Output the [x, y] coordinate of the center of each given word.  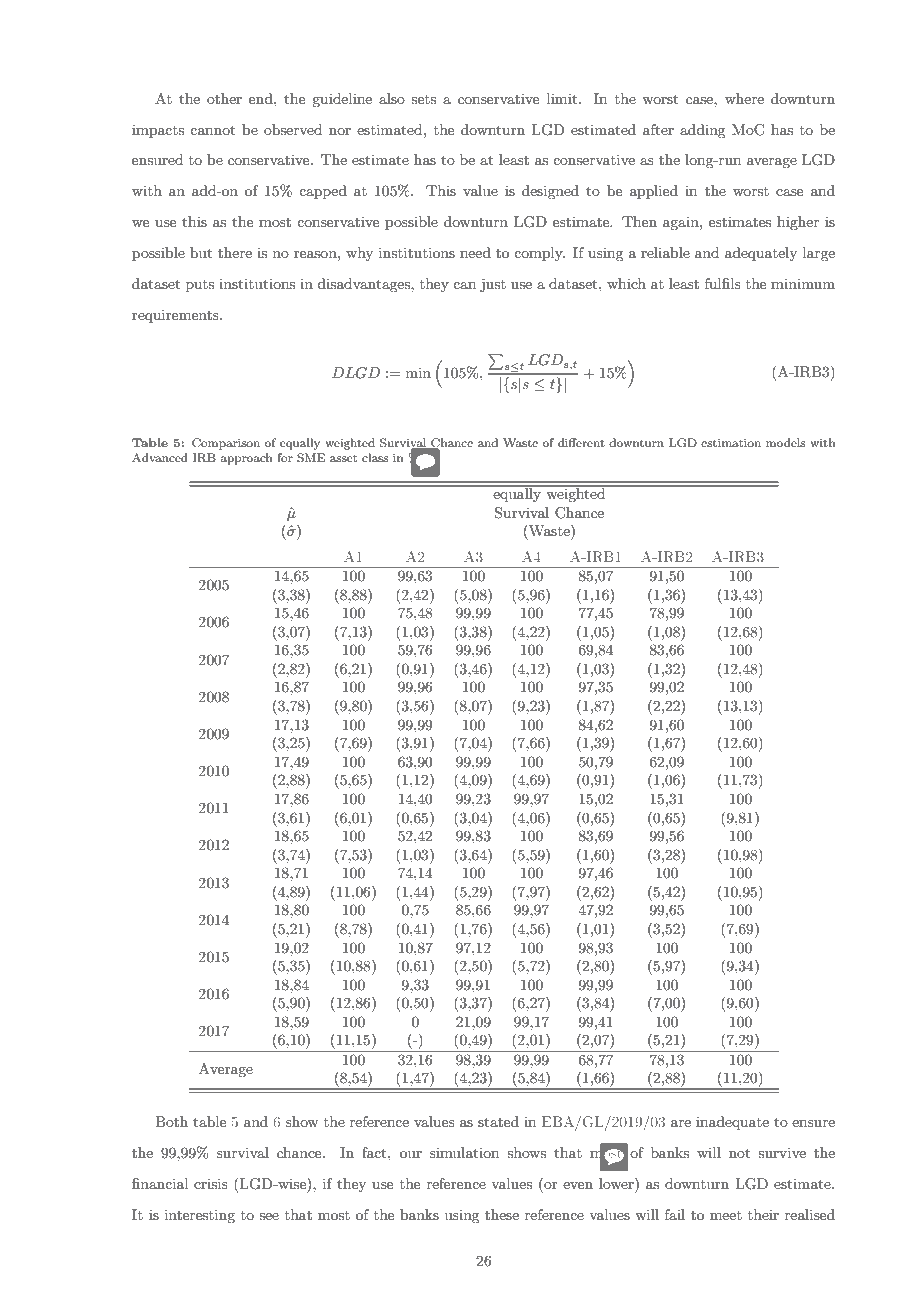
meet [726, 1215]
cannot [212, 130]
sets [423, 99]
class [375, 457]
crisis [211, 1183]
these [502, 1214]
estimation [731, 442]
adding [702, 131]
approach [246, 459]
